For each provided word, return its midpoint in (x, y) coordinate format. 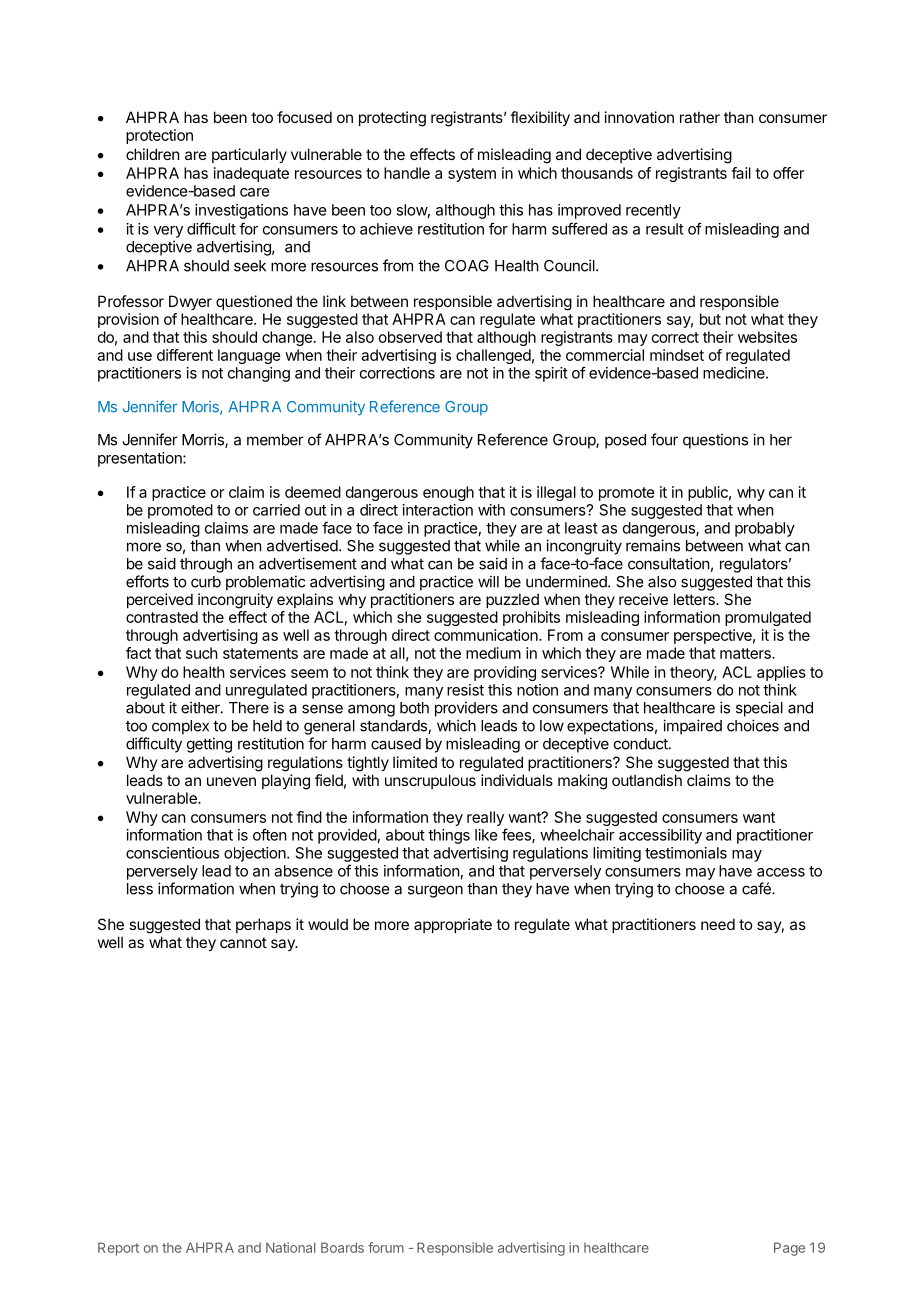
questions (715, 441)
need (718, 924)
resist (465, 690)
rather (700, 117)
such (202, 653)
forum (386, 1247)
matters (746, 653)
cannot (243, 942)
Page (789, 1249)
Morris (204, 440)
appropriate (453, 925)
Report (118, 1249)
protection (159, 136)
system (472, 175)
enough (448, 493)
